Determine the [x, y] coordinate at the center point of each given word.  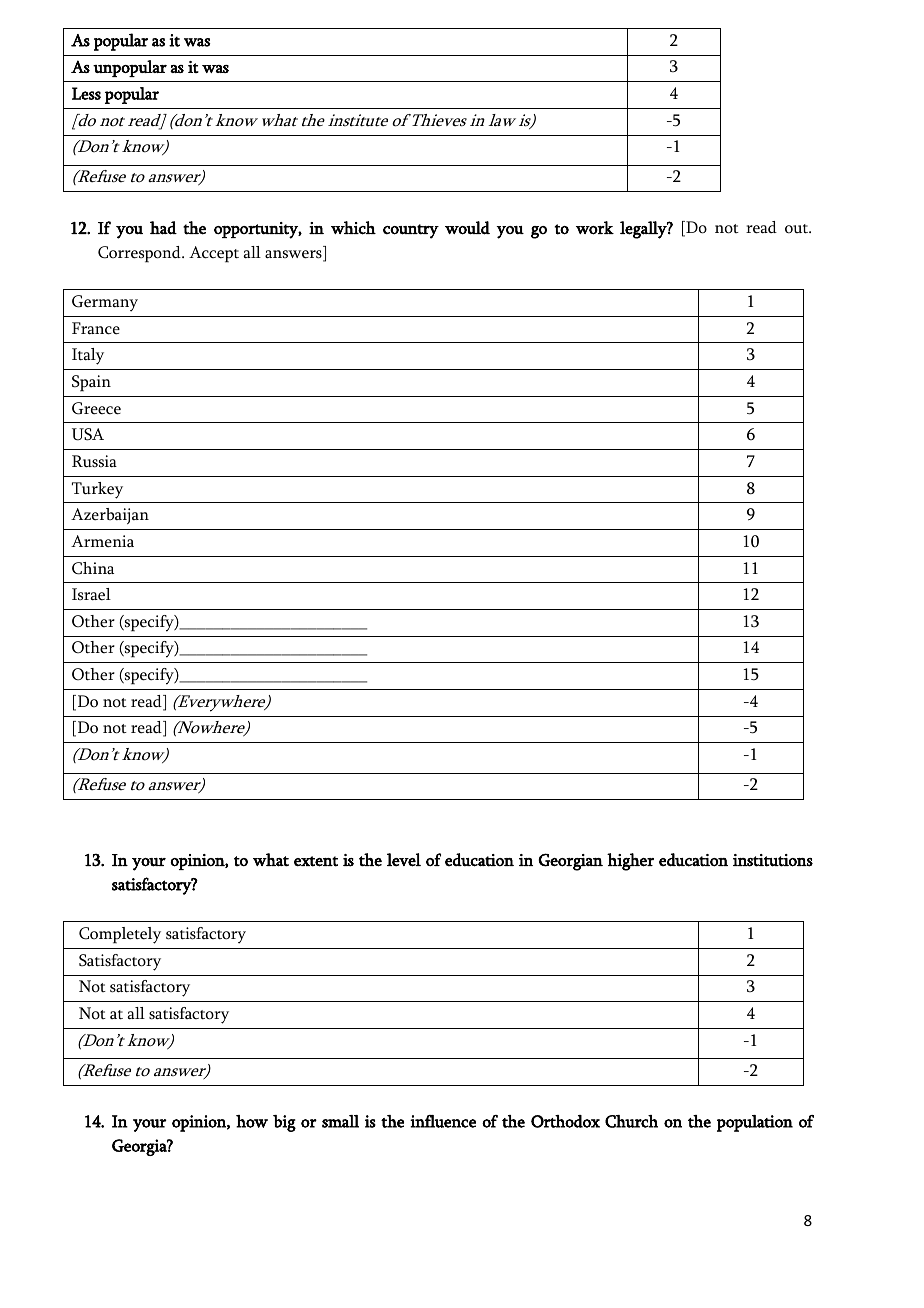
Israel [91, 594]
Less [86, 93]
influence [443, 1121]
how [252, 1121]
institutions [773, 860]
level [404, 860]
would [467, 228]
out [798, 229]
